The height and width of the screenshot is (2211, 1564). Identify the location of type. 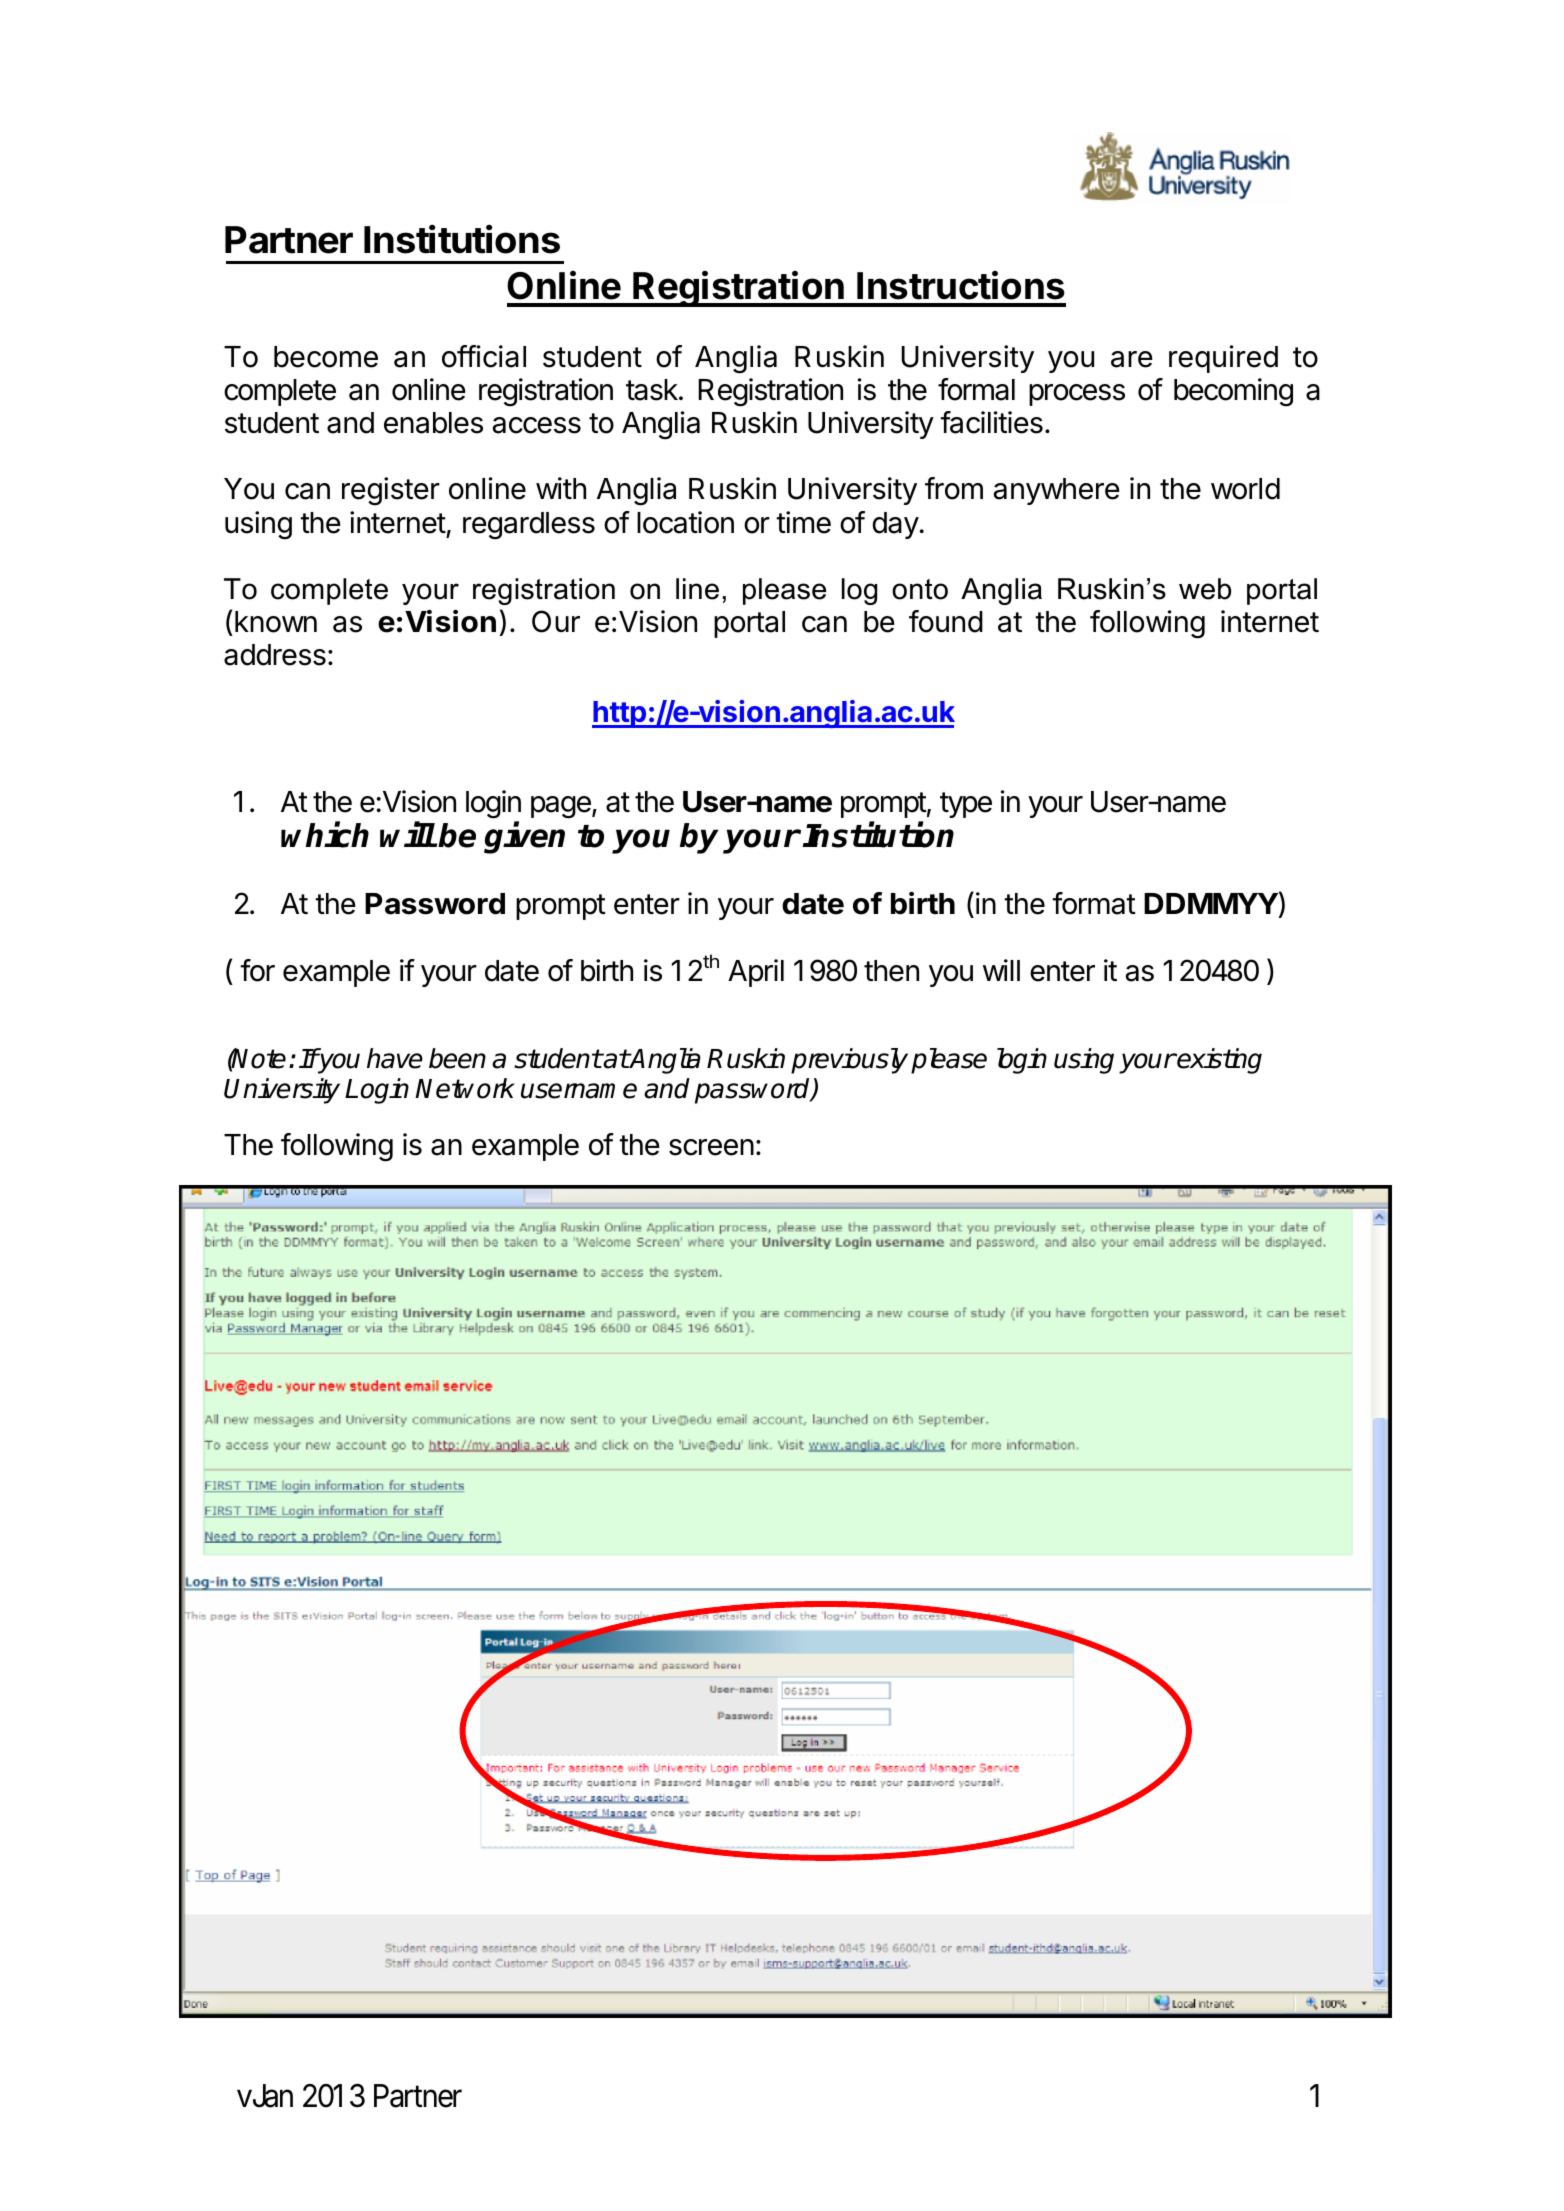
(966, 805).
